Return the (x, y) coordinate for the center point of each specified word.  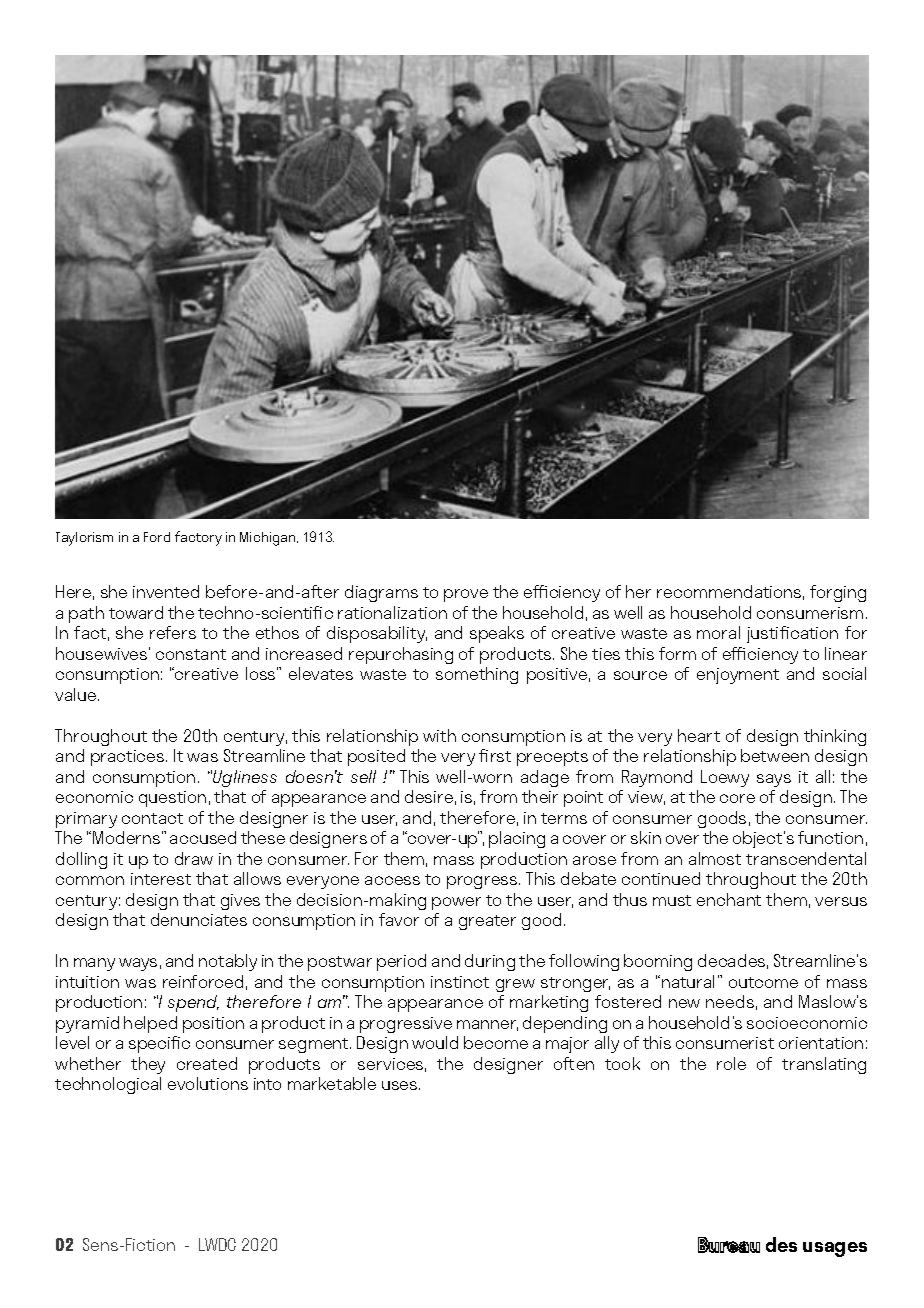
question (172, 799)
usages (835, 1249)
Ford (157, 537)
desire (429, 796)
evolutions (208, 1083)
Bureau (729, 1245)
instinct (460, 982)
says (774, 780)
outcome (763, 982)
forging (838, 593)
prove (466, 595)
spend (193, 1003)
